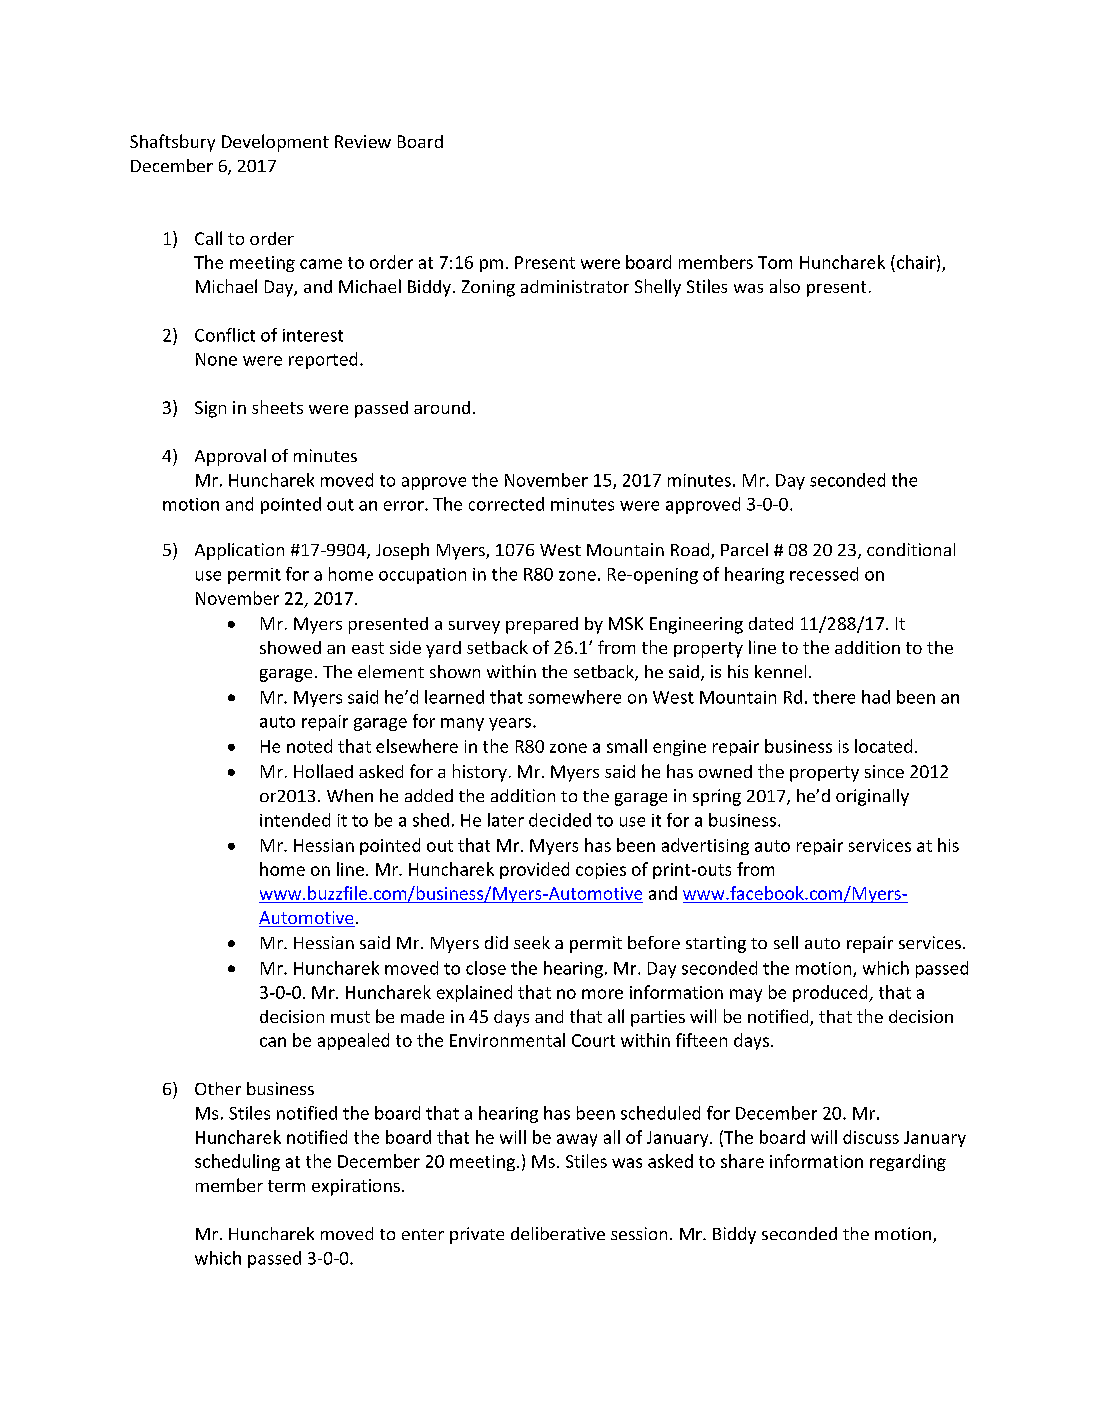  Describe the element at coordinates (286, 1186) in the document. I see `term` at that location.
